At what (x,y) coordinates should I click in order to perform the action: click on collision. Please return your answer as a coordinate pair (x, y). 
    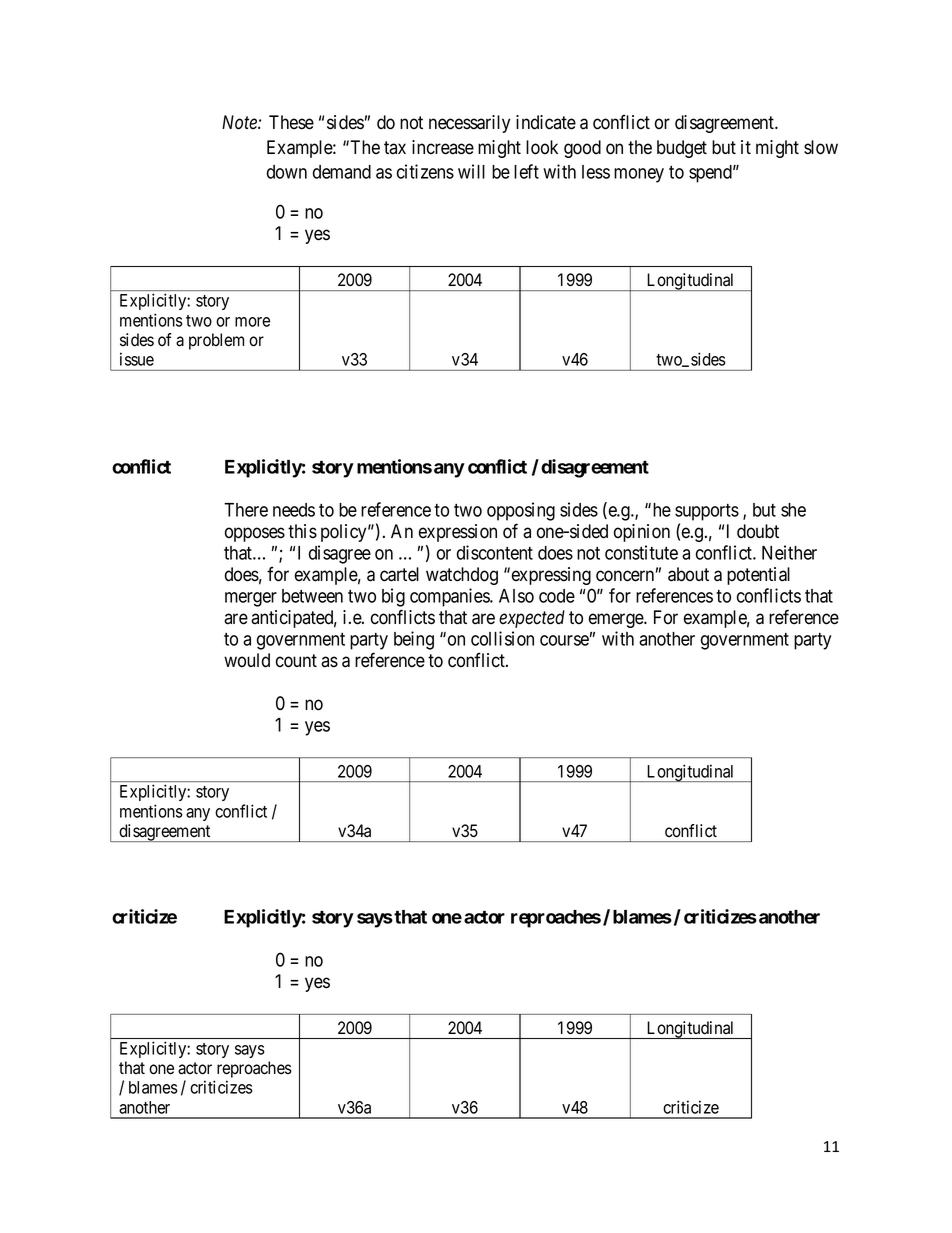
    Looking at the image, I should click on (502, 638).
